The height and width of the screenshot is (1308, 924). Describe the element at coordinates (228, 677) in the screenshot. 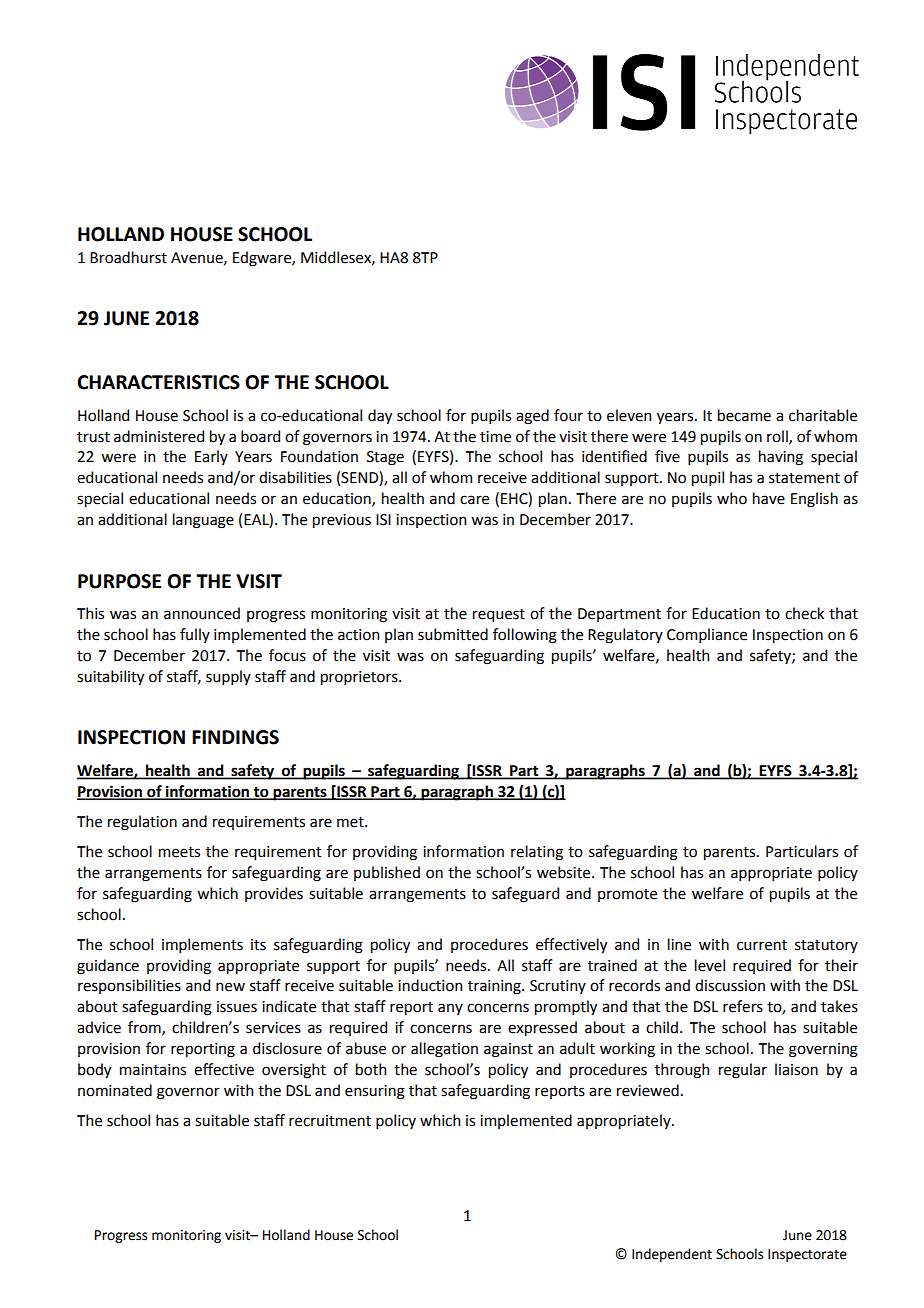

I see `supply` at that location.
